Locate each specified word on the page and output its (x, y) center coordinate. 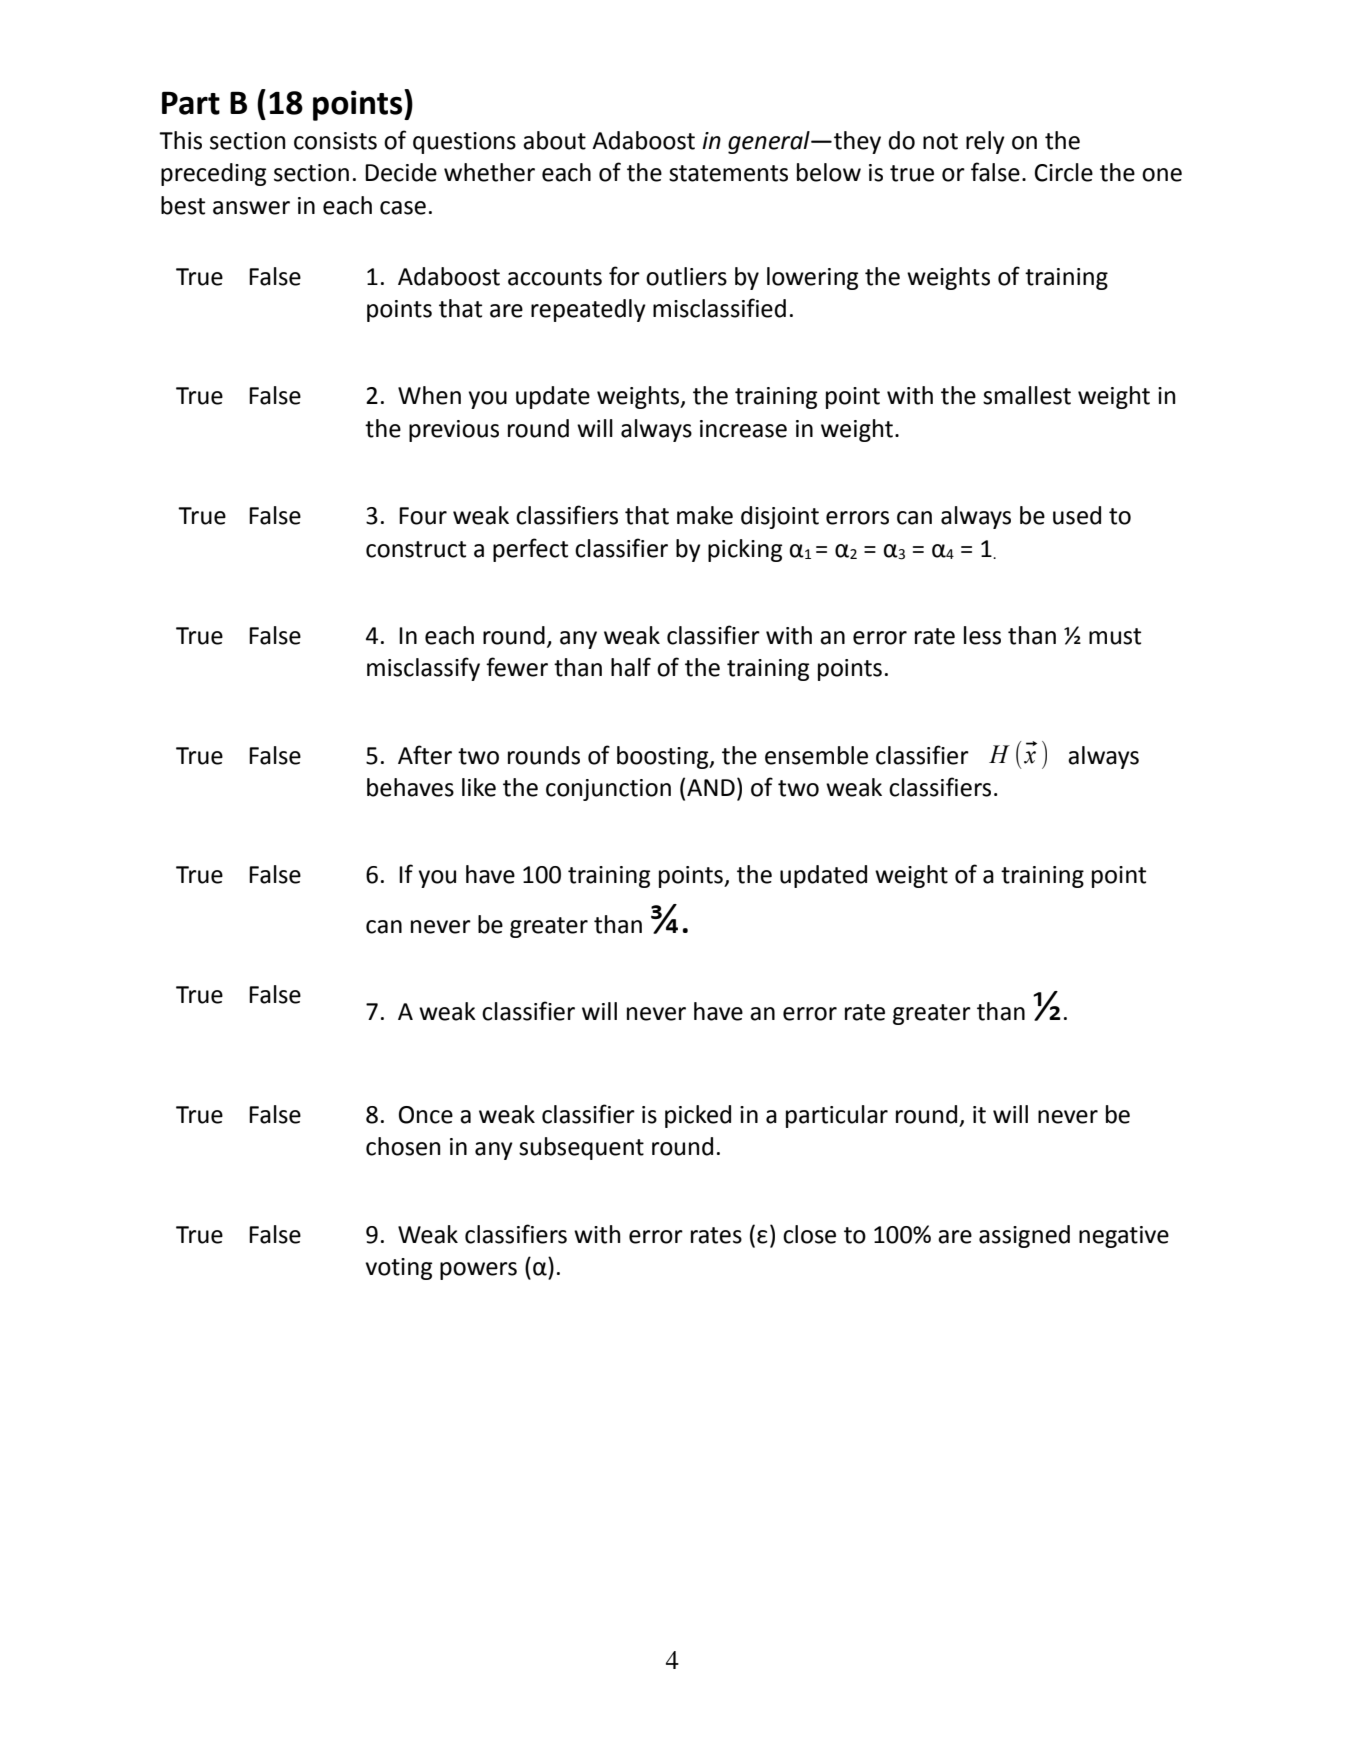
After (425, 755)
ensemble (816, 755)
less (982, 635)
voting (398, 1269)
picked (698, 1116)
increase (743, 429)
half (631, 667)
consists (335, 141)
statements (728, 173)
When (429, 395)
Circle (1064, 172)
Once (426, 1115)
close (809, 1234)
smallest (1027, 395)
